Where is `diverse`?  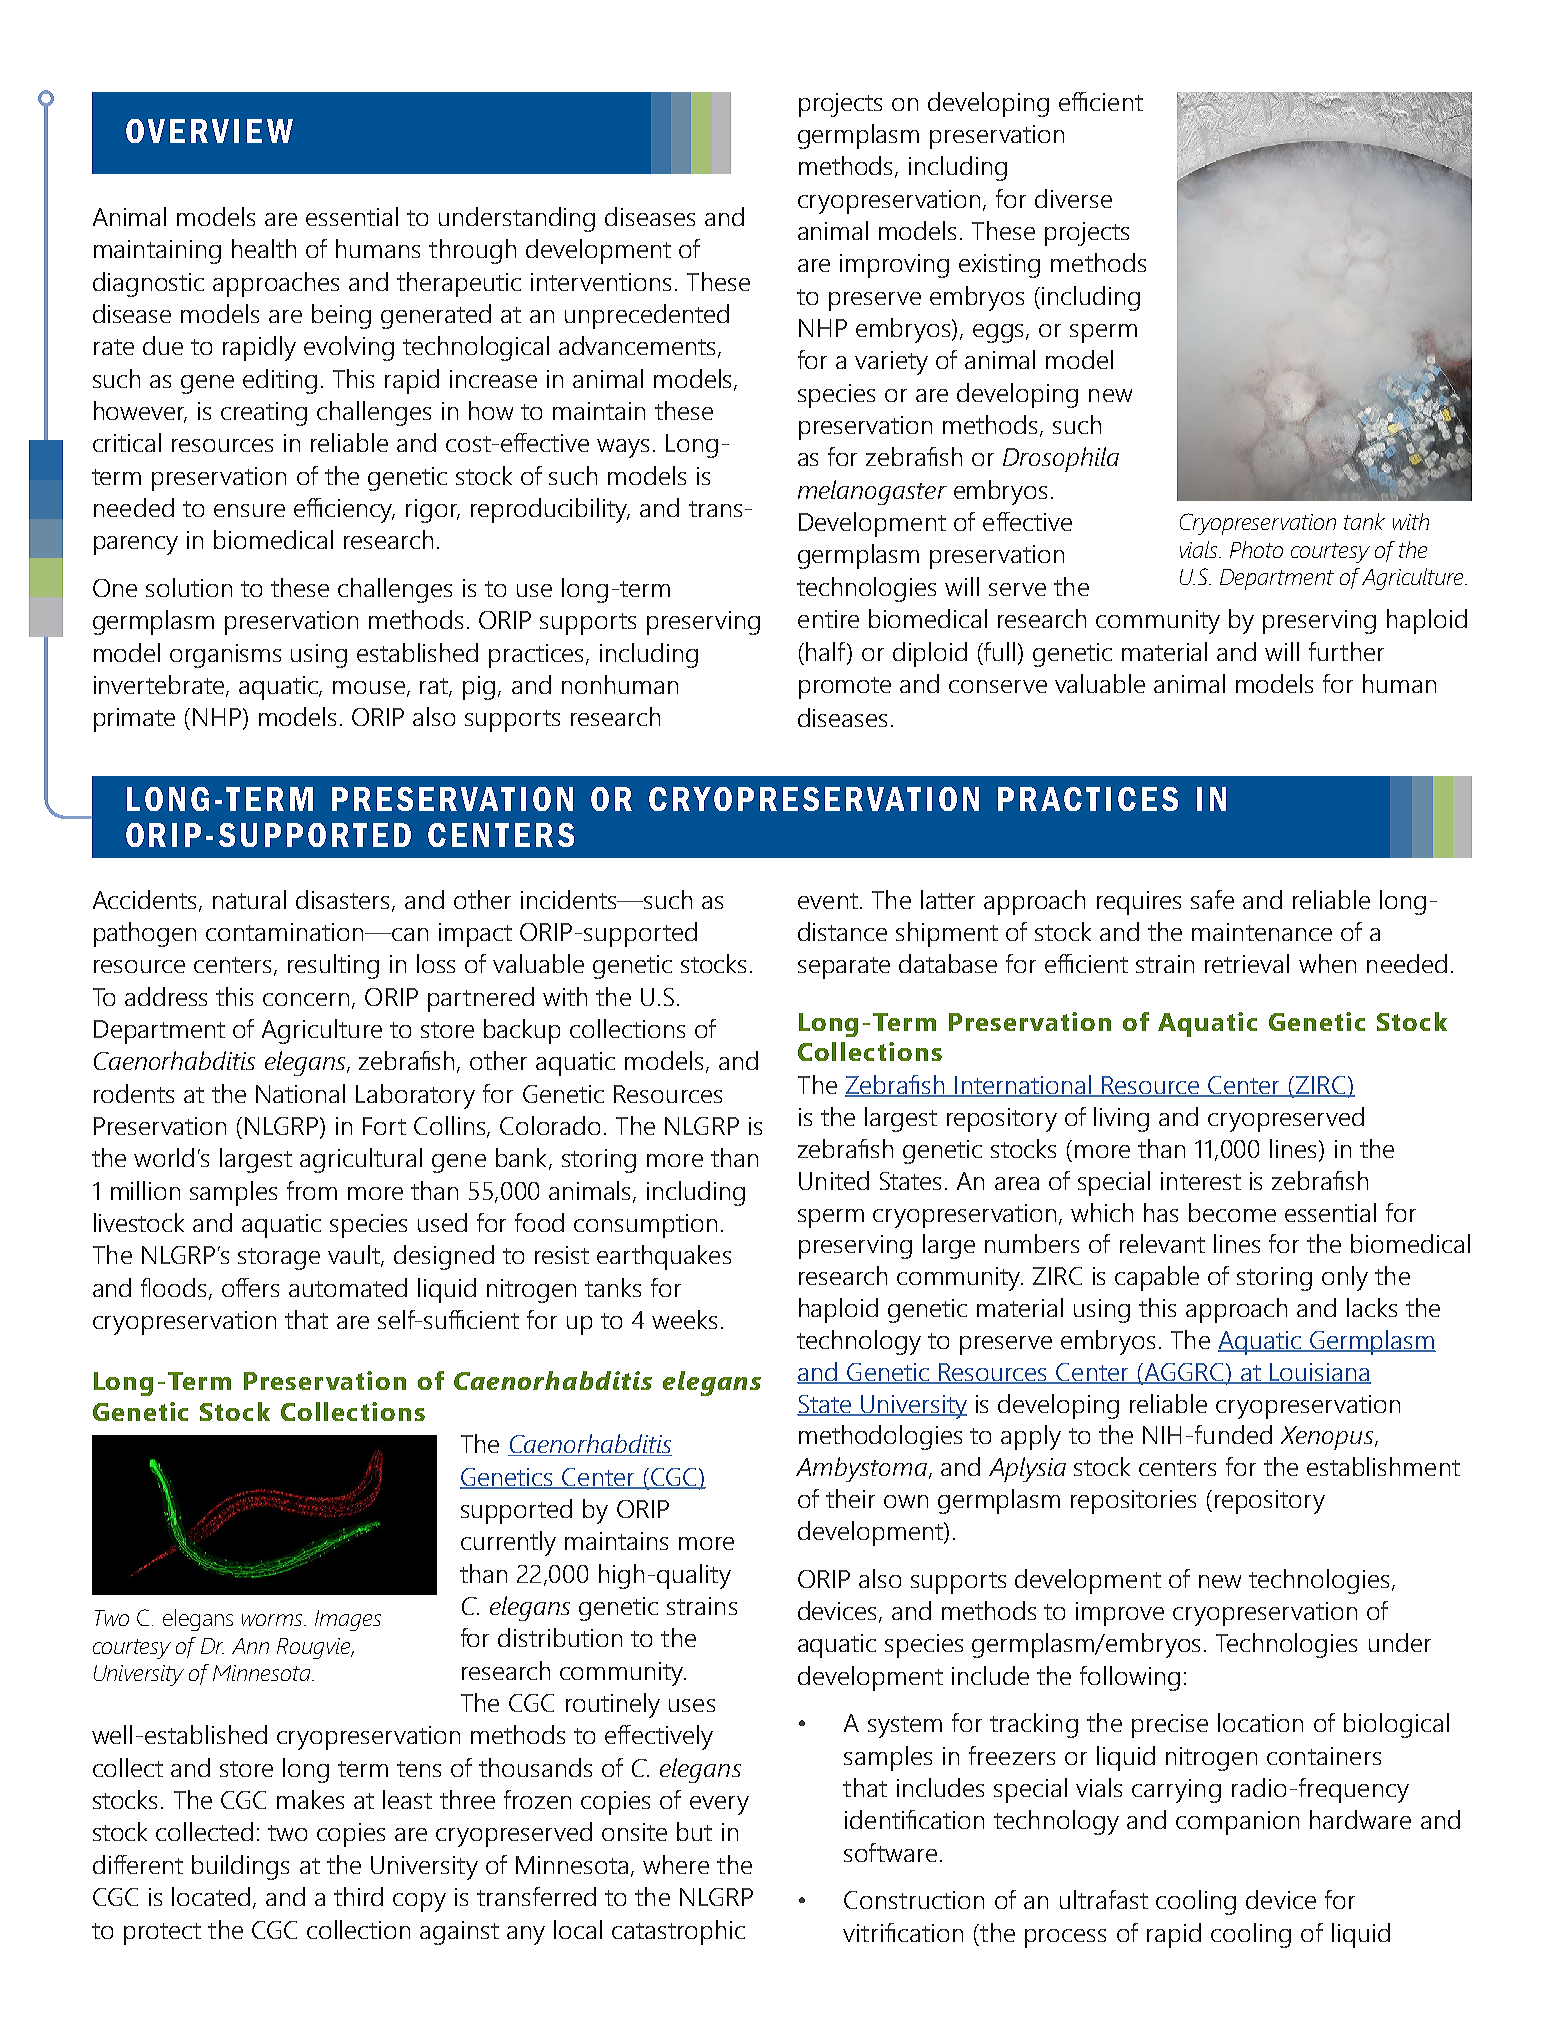 diverse is located at coordinates (1073, 198).
